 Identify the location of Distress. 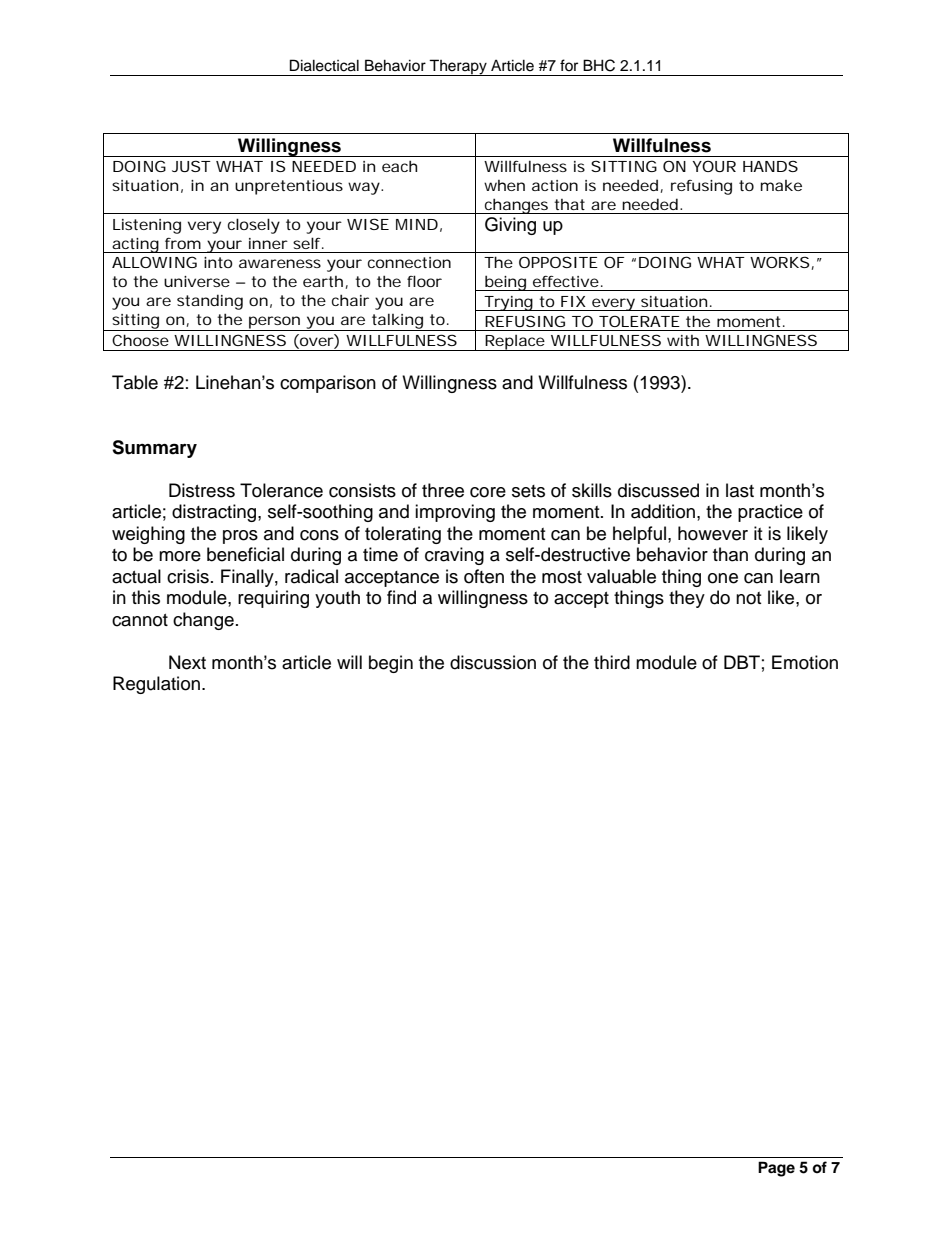
(202, 490).
